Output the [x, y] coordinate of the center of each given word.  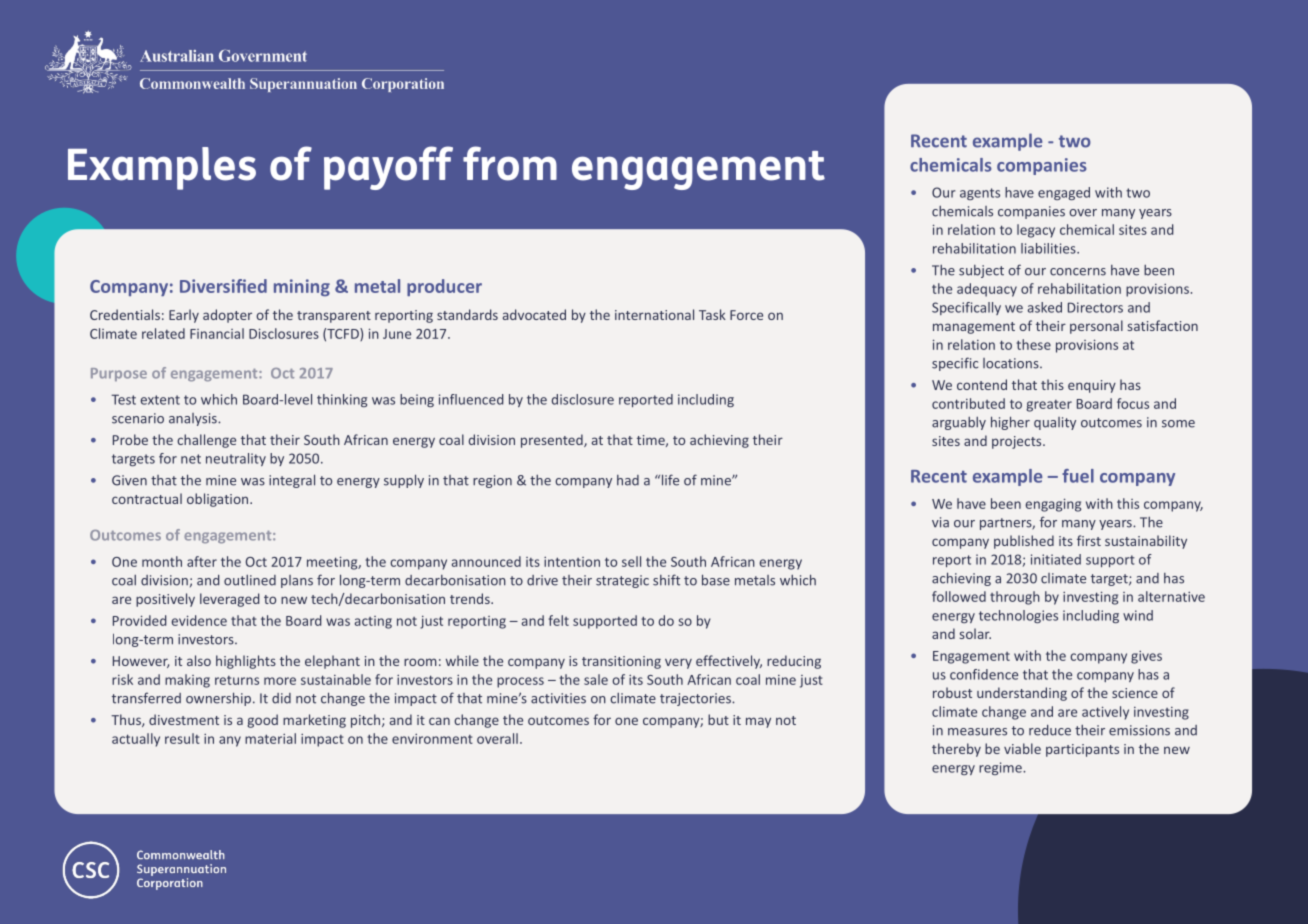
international [654, 314]
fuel [1078, 476]
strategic [622, 581]
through [1015, 598]
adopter [227, 316]
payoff [388, 168]
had [628, 480]
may [758, 722]
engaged [1064, 193]
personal [1096, 327]
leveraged [229, 600]
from [510, 163]
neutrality [236, 459]
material [270, 738]
